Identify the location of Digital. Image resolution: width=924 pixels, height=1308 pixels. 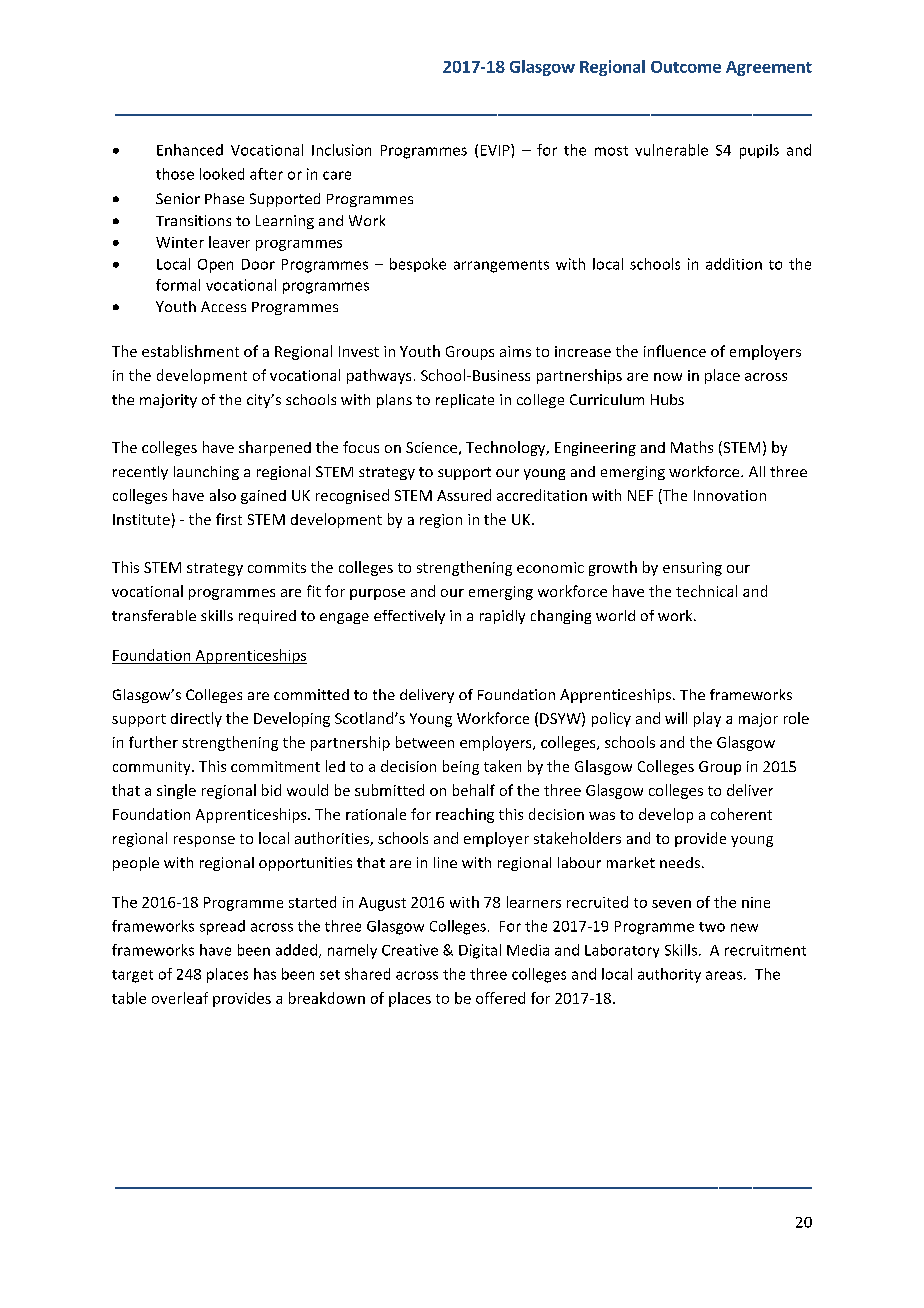
(480, 951).
